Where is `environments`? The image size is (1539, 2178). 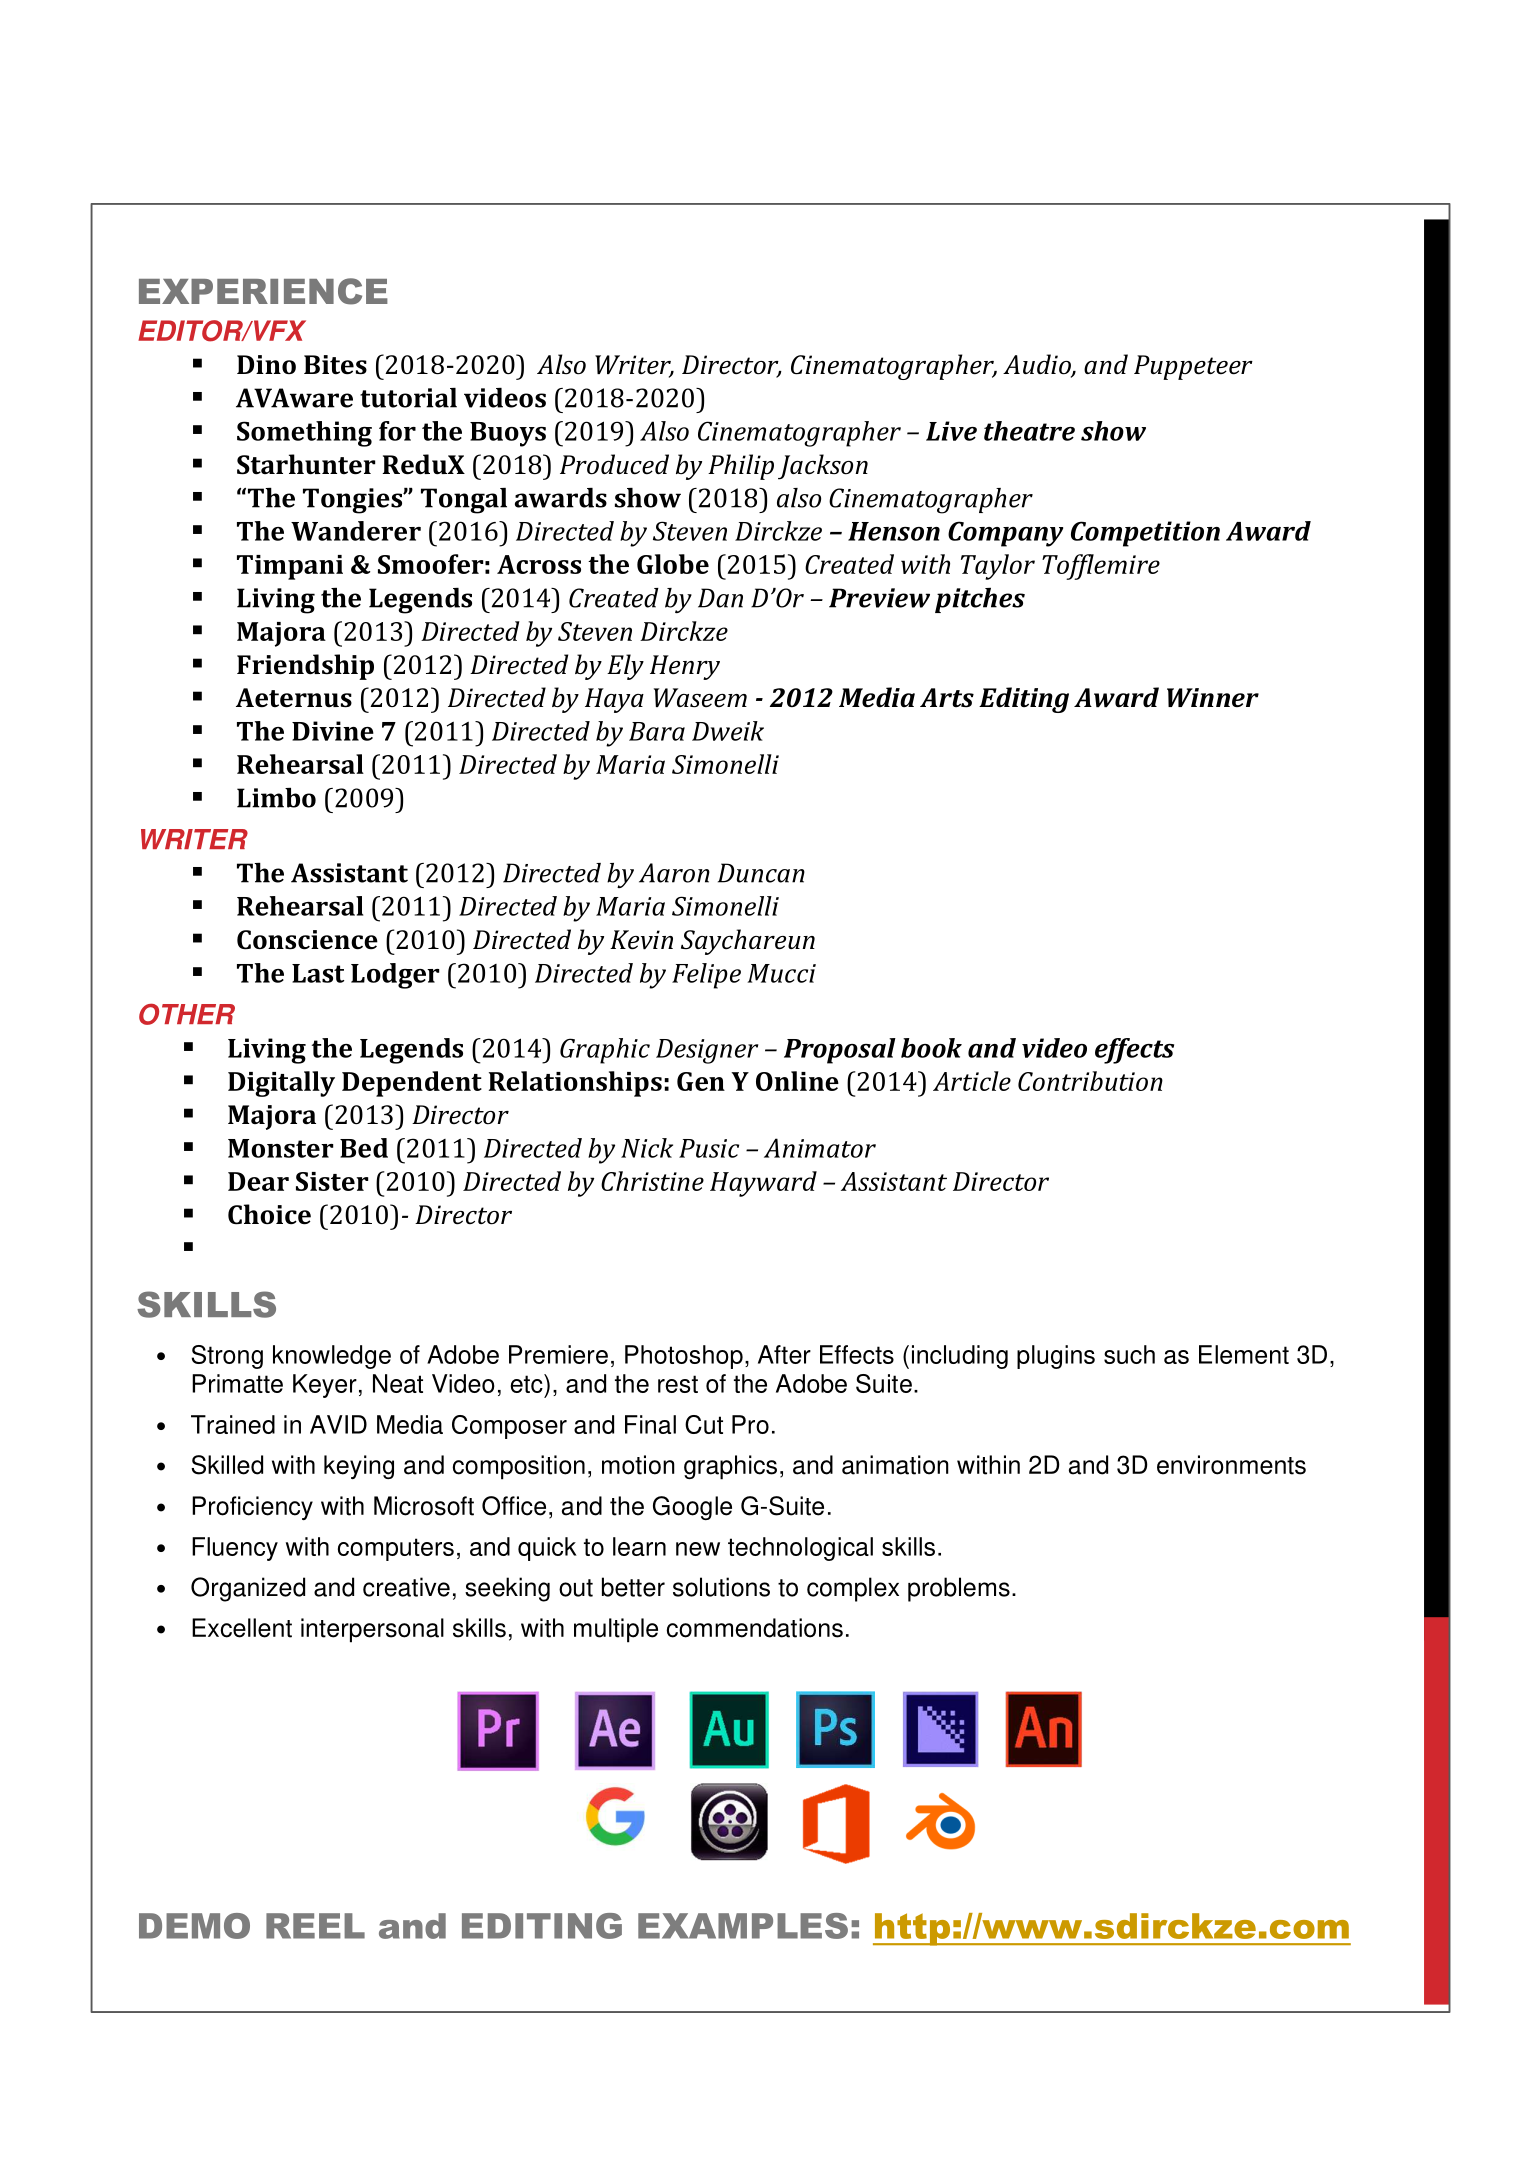
environments is located at coordinates (1231, 1465).
